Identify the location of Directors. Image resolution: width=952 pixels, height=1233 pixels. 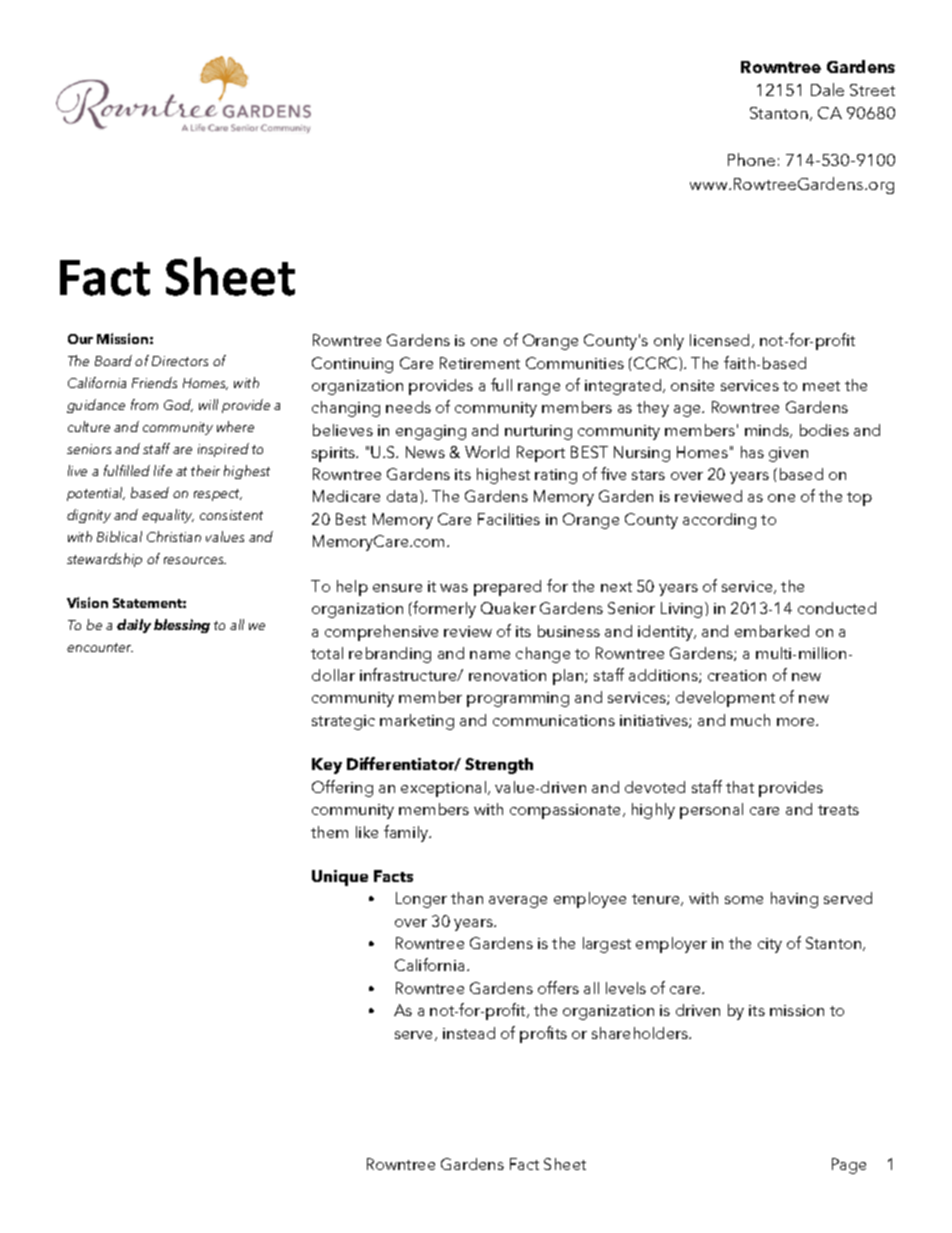
(180, 361).
